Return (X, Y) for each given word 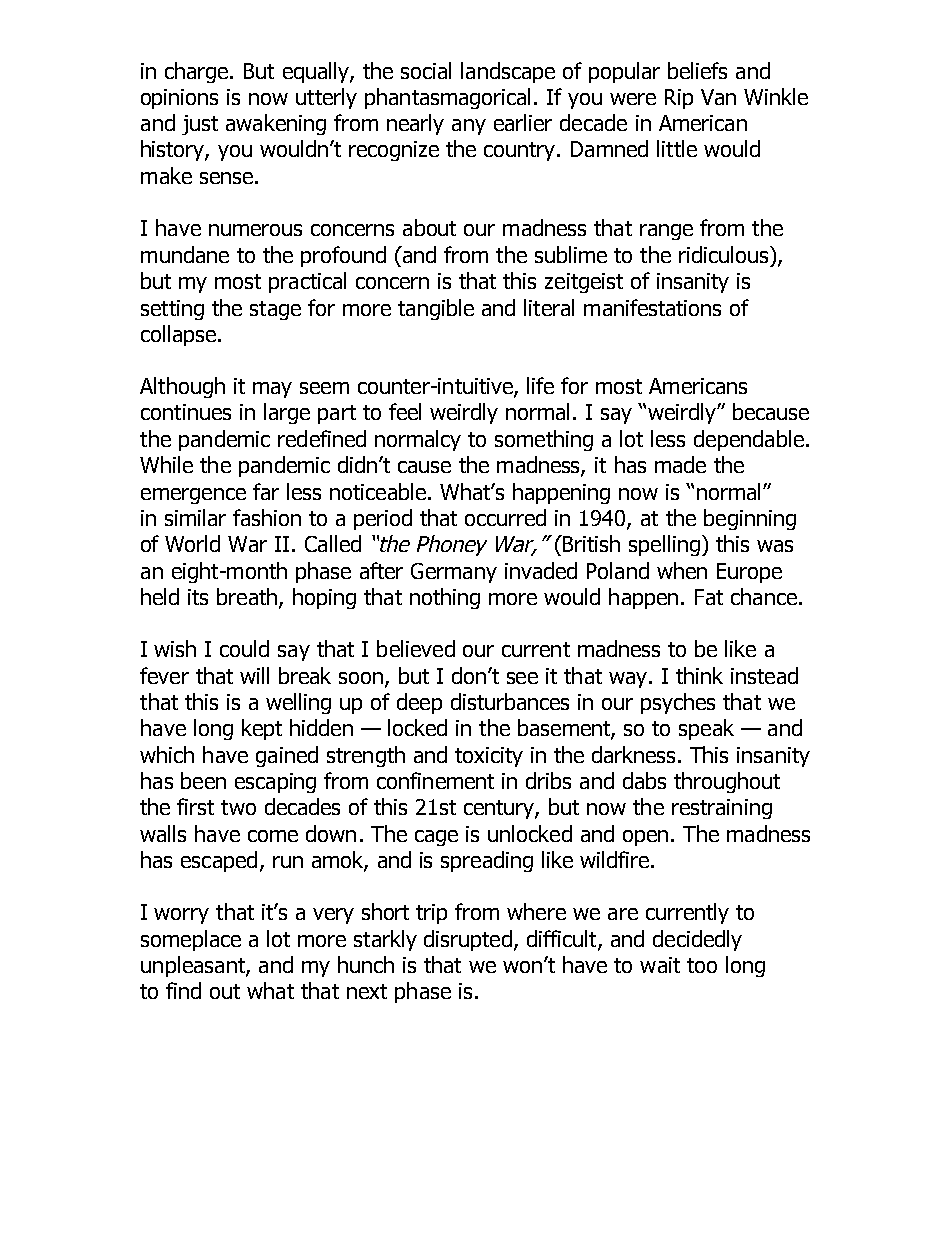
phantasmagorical (447, 98)
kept (262, 729)
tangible (436, 309)
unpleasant (194, 966)
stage (275, 310)
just (200, 125)
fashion (267, 517)
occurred (505, 517)
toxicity (489, 757)
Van (718, 97)
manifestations (652, 307)
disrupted (468, 940)
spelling (664, 545)
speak (706, 729)
